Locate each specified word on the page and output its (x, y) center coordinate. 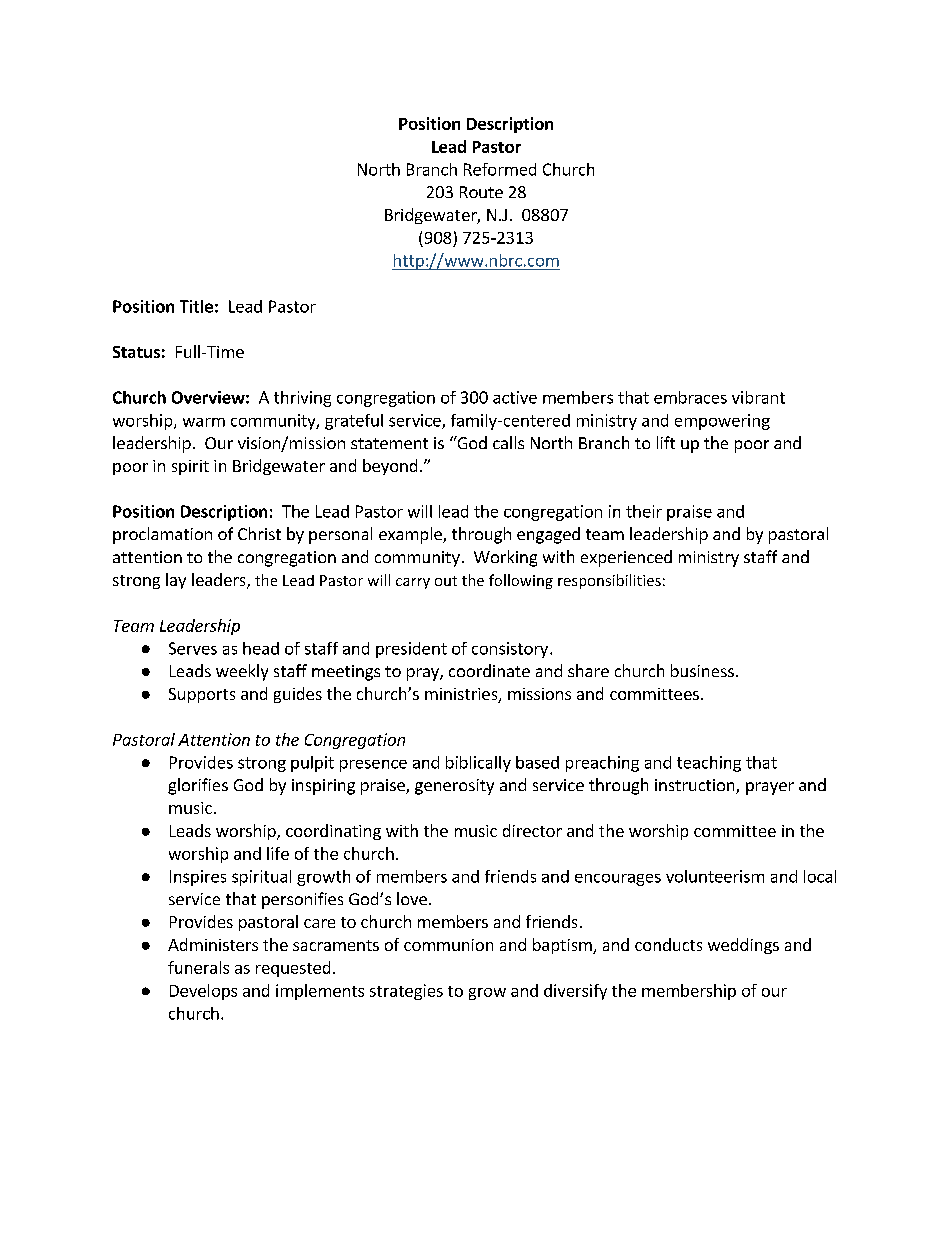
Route (481, 192)
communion (448, 945)
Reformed (500, 169)
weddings (743, 946)
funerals (198, 967)
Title (196, 306)
